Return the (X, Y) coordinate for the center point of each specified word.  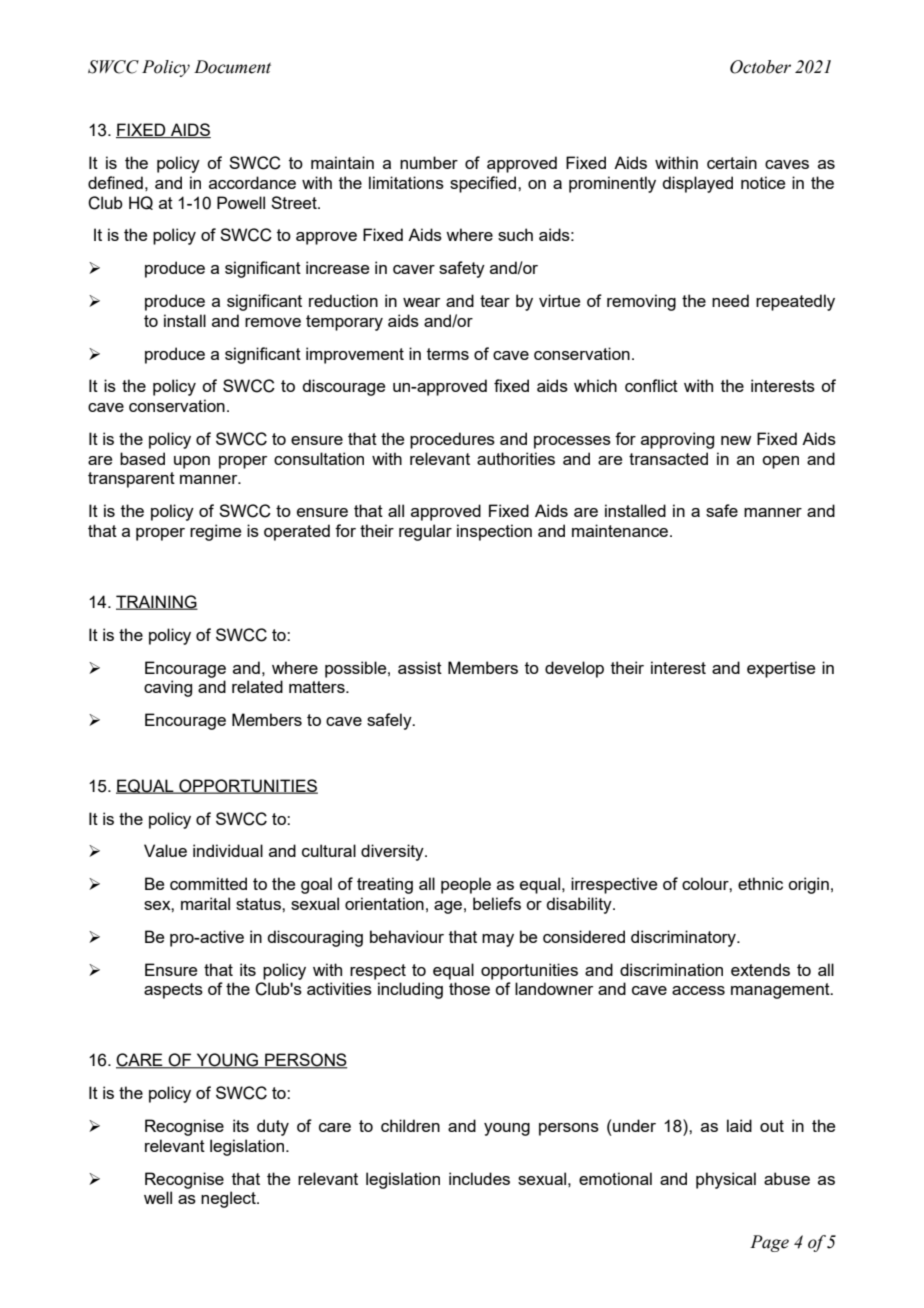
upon (192, 462)
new (736, 440)
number (429, 162)
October (760, 67)
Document (232, 67)
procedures (452, 440)
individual (228, 850)
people (466, 885)
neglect (229, 1199)
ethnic (760, 883)
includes (479, 1178)
